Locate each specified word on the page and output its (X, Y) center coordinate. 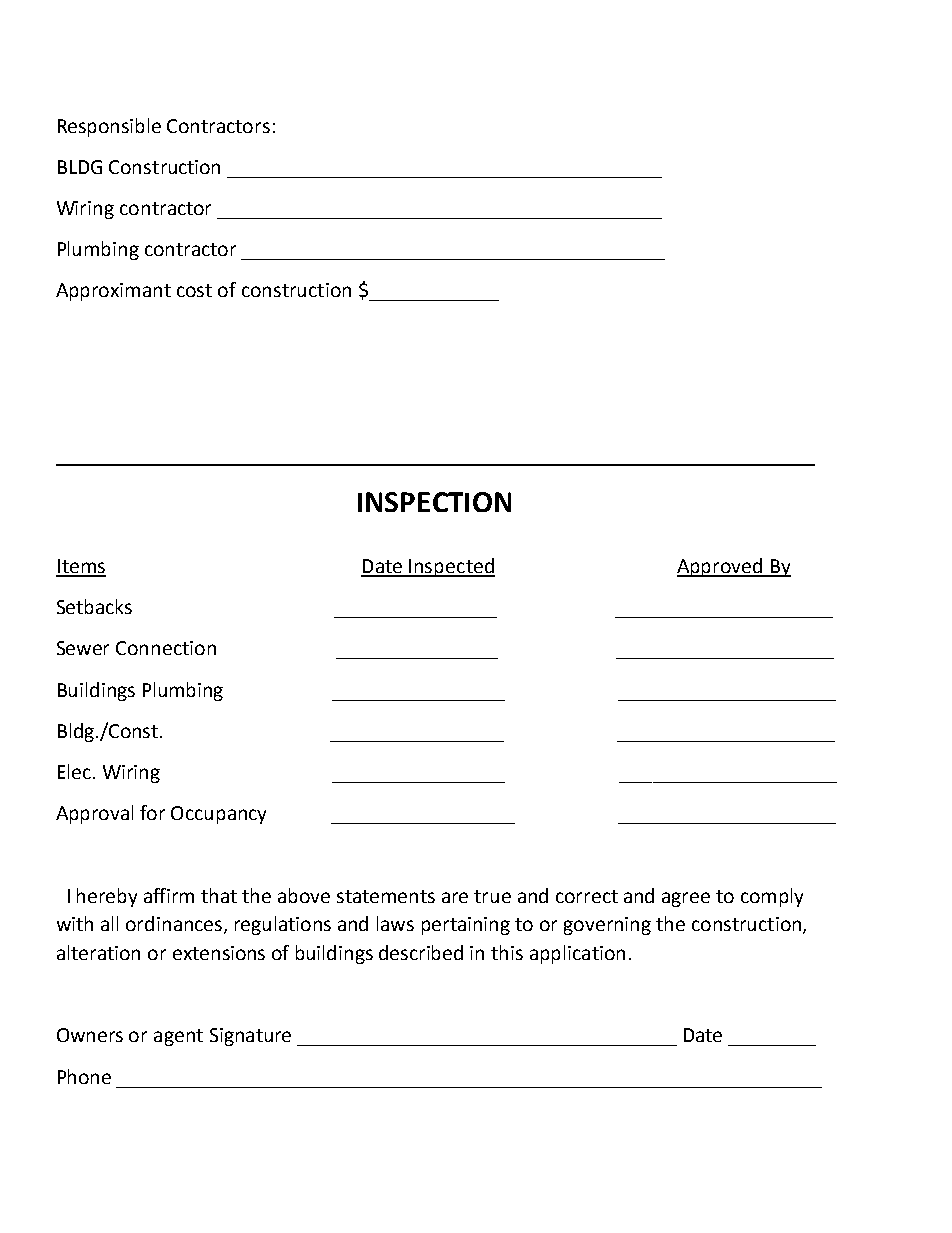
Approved (721, 567)
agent (178, 1037)
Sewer (83, 648)
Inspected (451, 567)
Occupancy (218, 815)
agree (686, 899)
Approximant (113, 292)
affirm (169, 895)
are (455, 897)
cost (194, 290)
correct (587, 896)
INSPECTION (434, 502)
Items (81, 567)
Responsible (109, 127)
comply (772, 897)
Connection (166, 648)
